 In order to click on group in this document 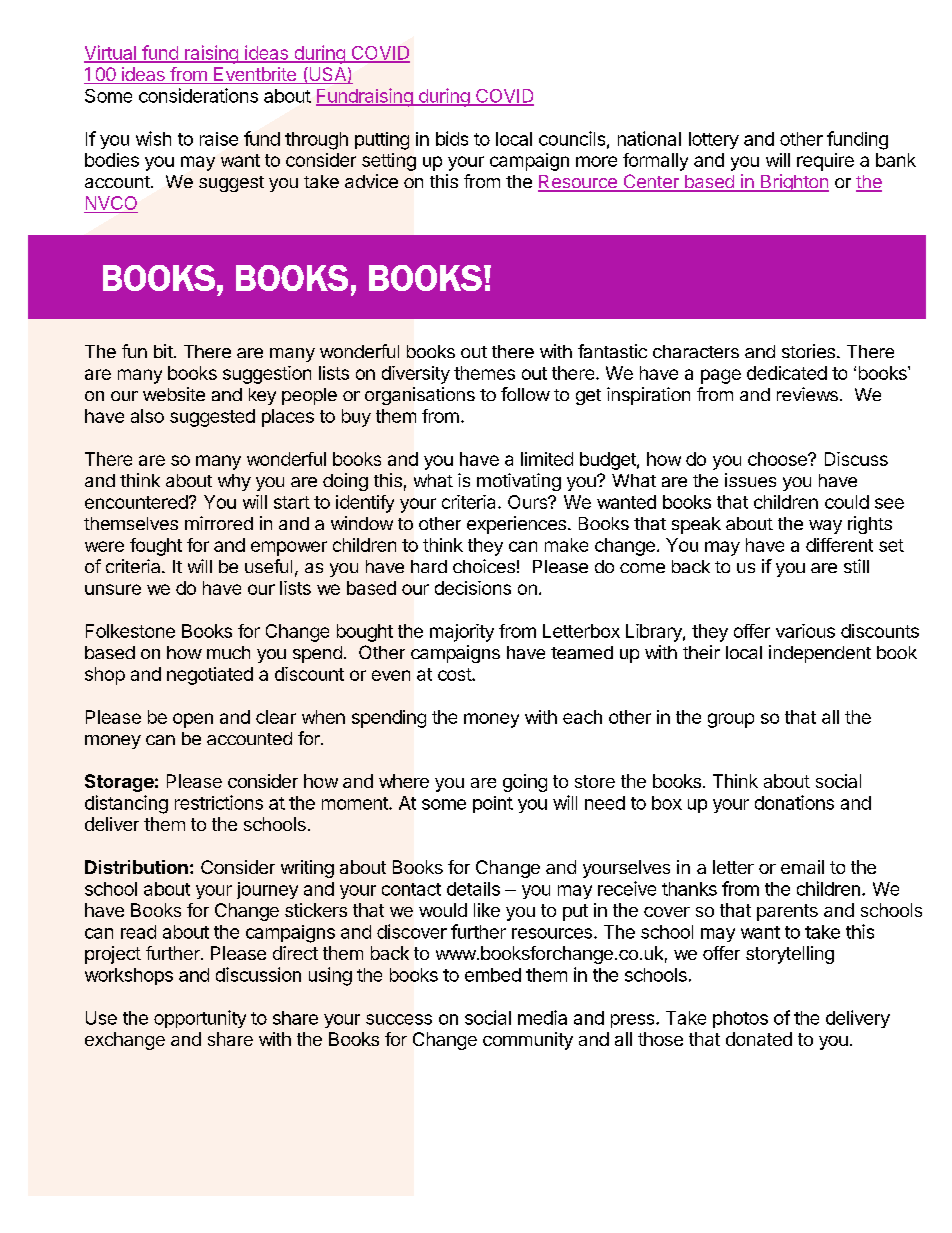, I will do `click(731, 720)`.
